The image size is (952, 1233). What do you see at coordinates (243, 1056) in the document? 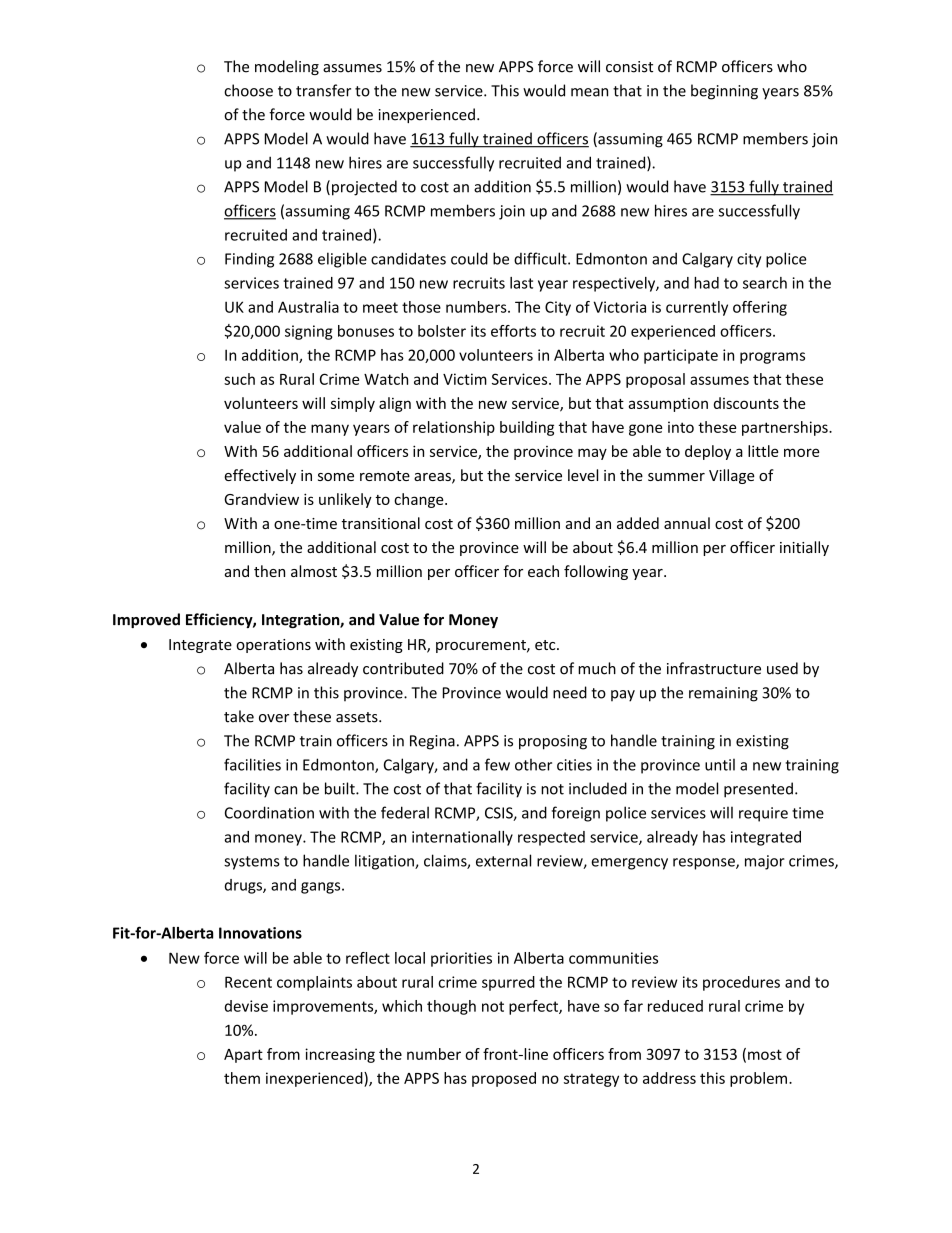
I see `Apart` at bounding box center [243, 1056].
